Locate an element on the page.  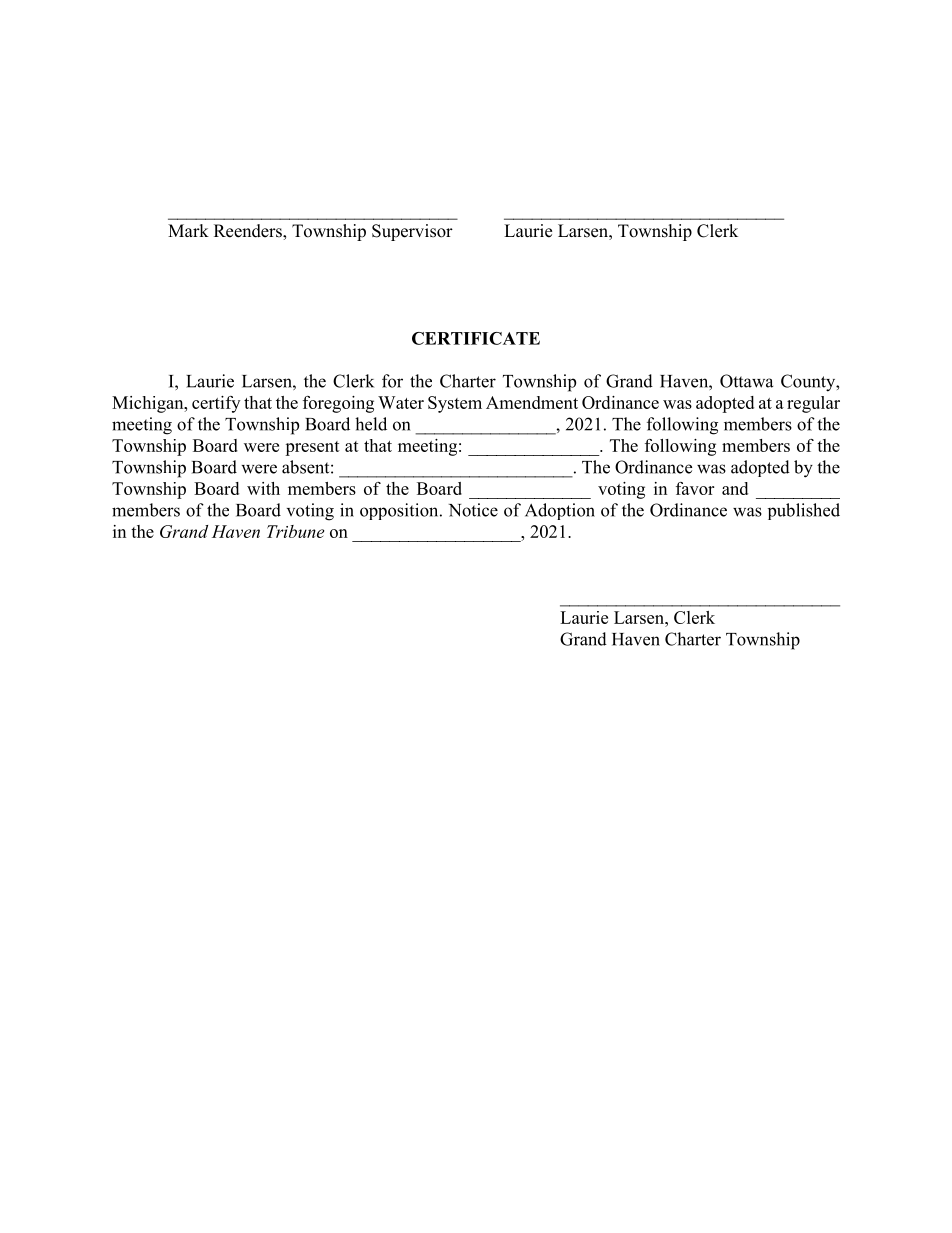
certify is located at coordinates (216, 404).
